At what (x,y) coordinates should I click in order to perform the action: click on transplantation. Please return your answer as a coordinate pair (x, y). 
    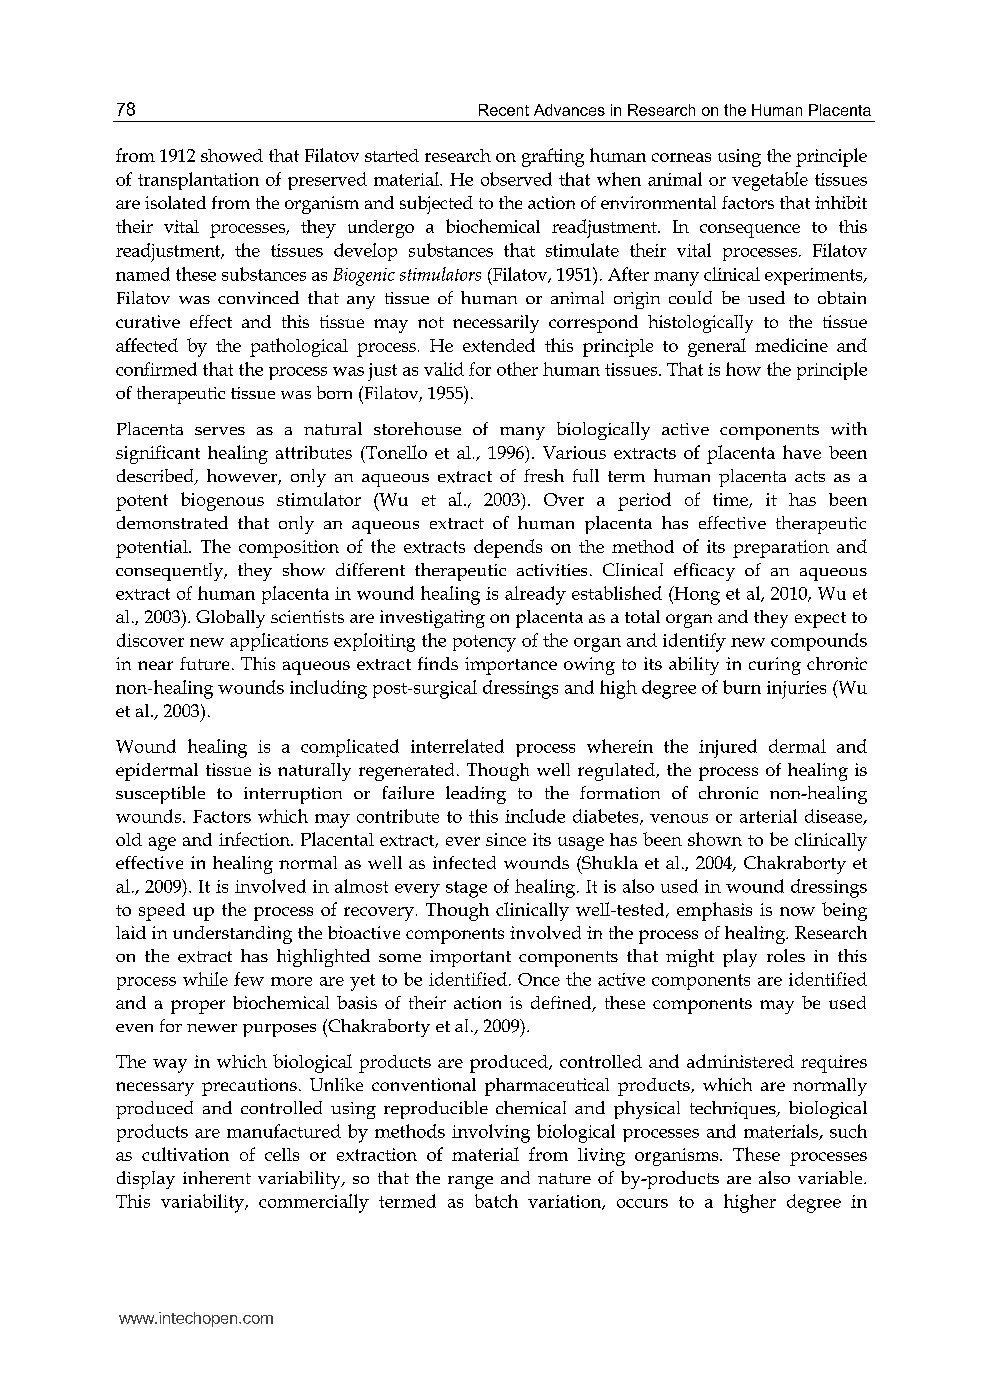
    Looking at the image, I should click on (198, 181).
